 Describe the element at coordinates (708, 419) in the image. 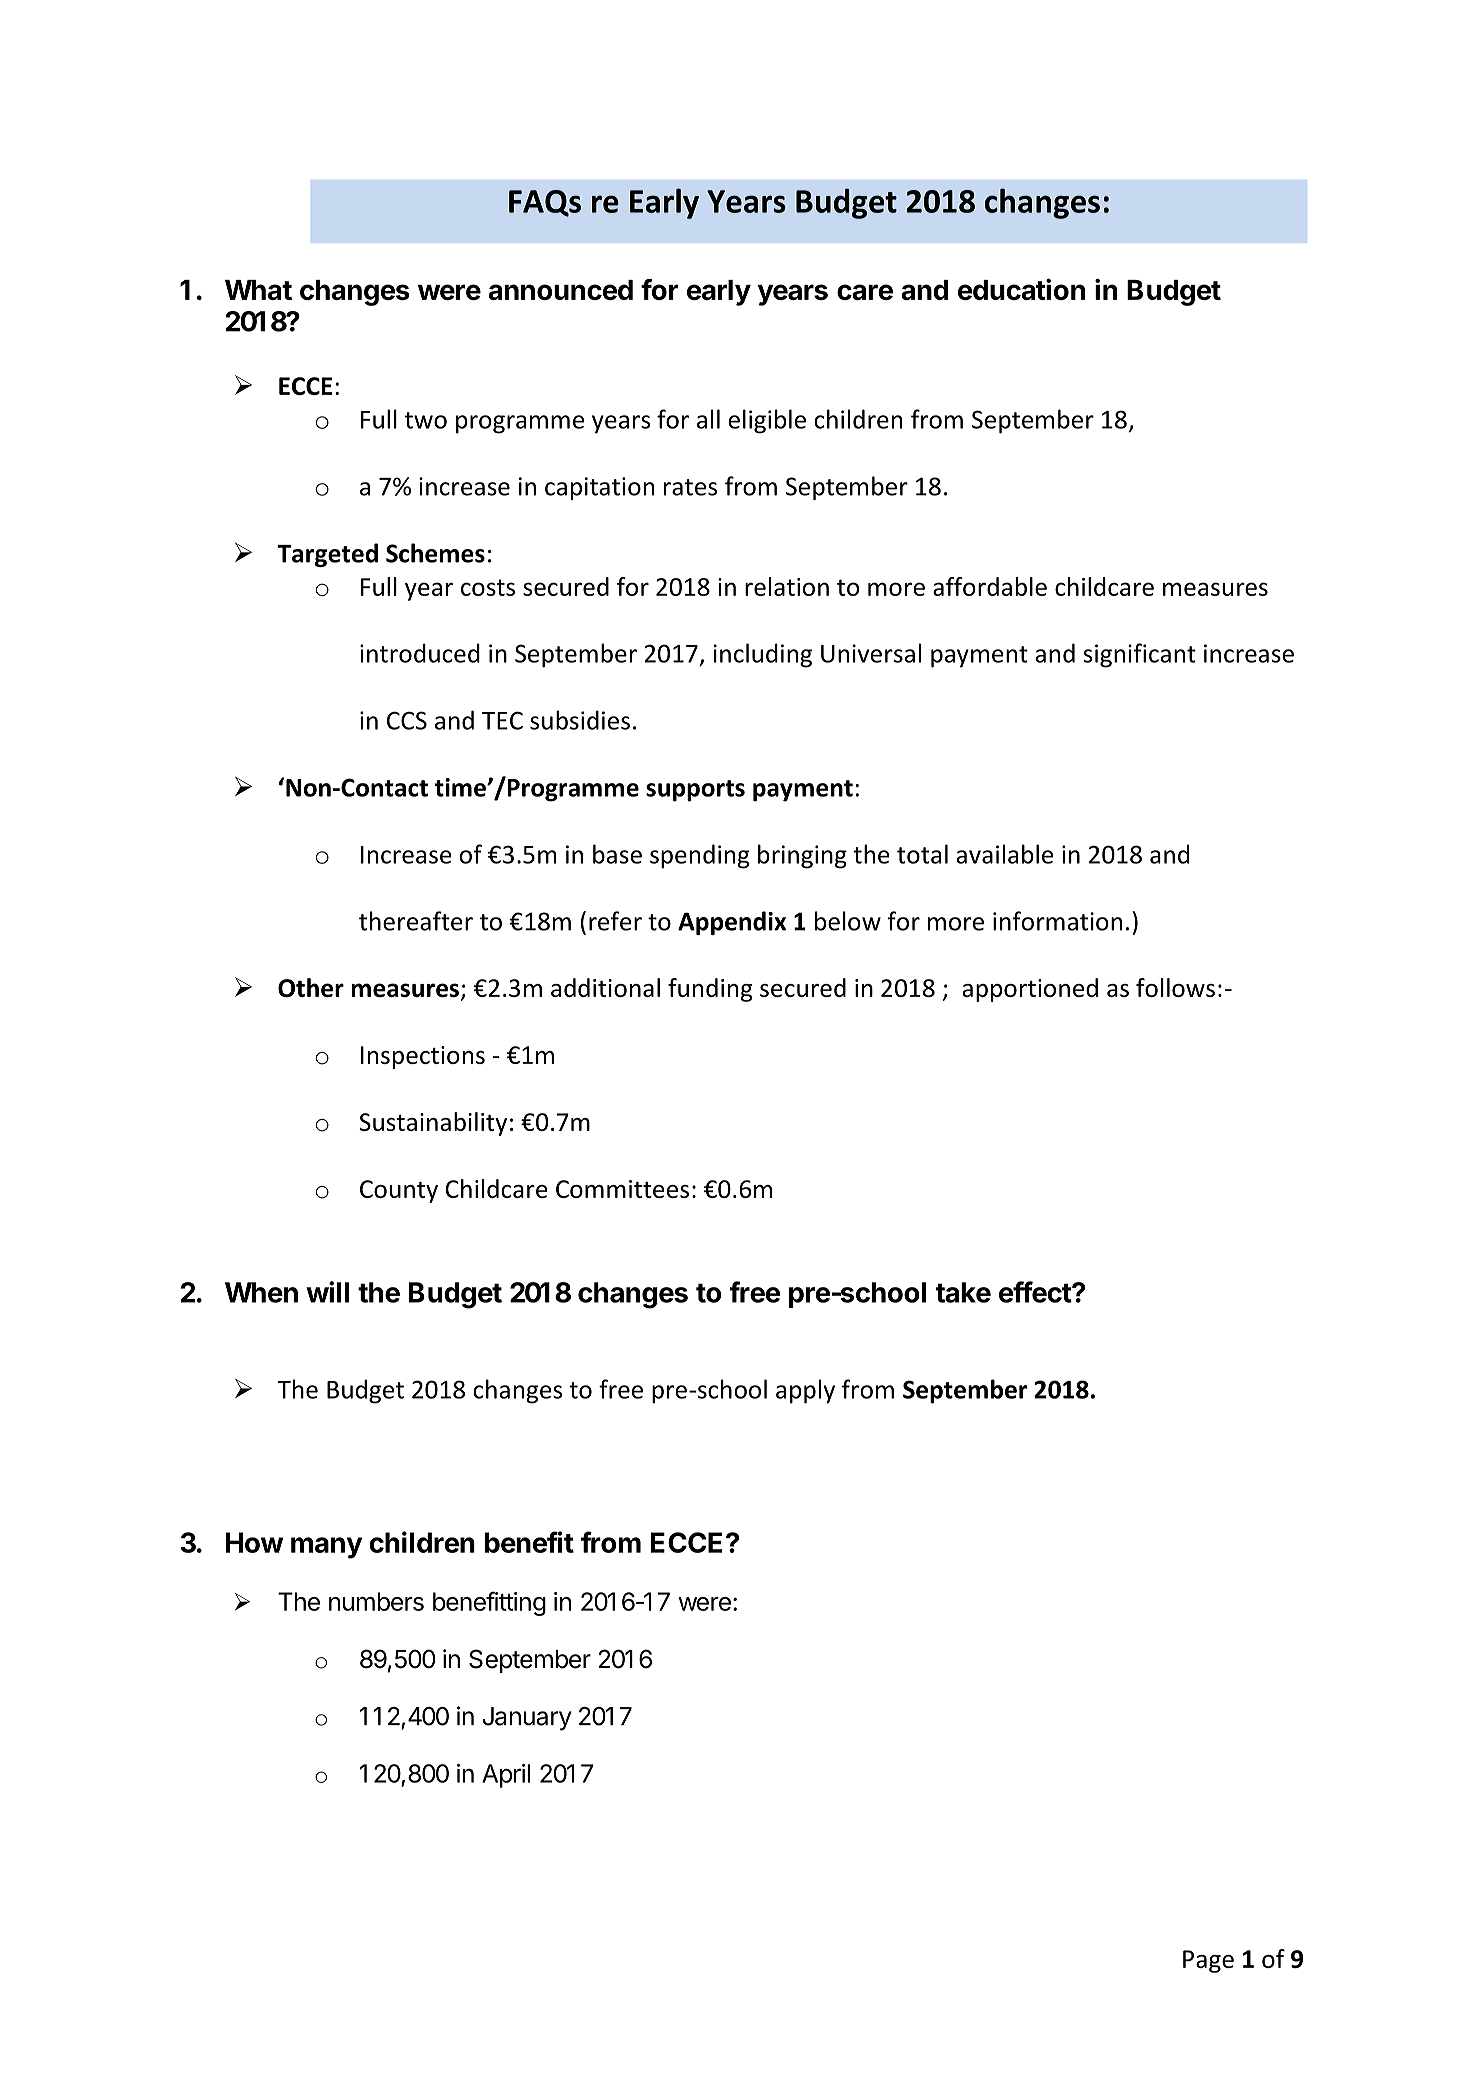

I see `all` at that location.
